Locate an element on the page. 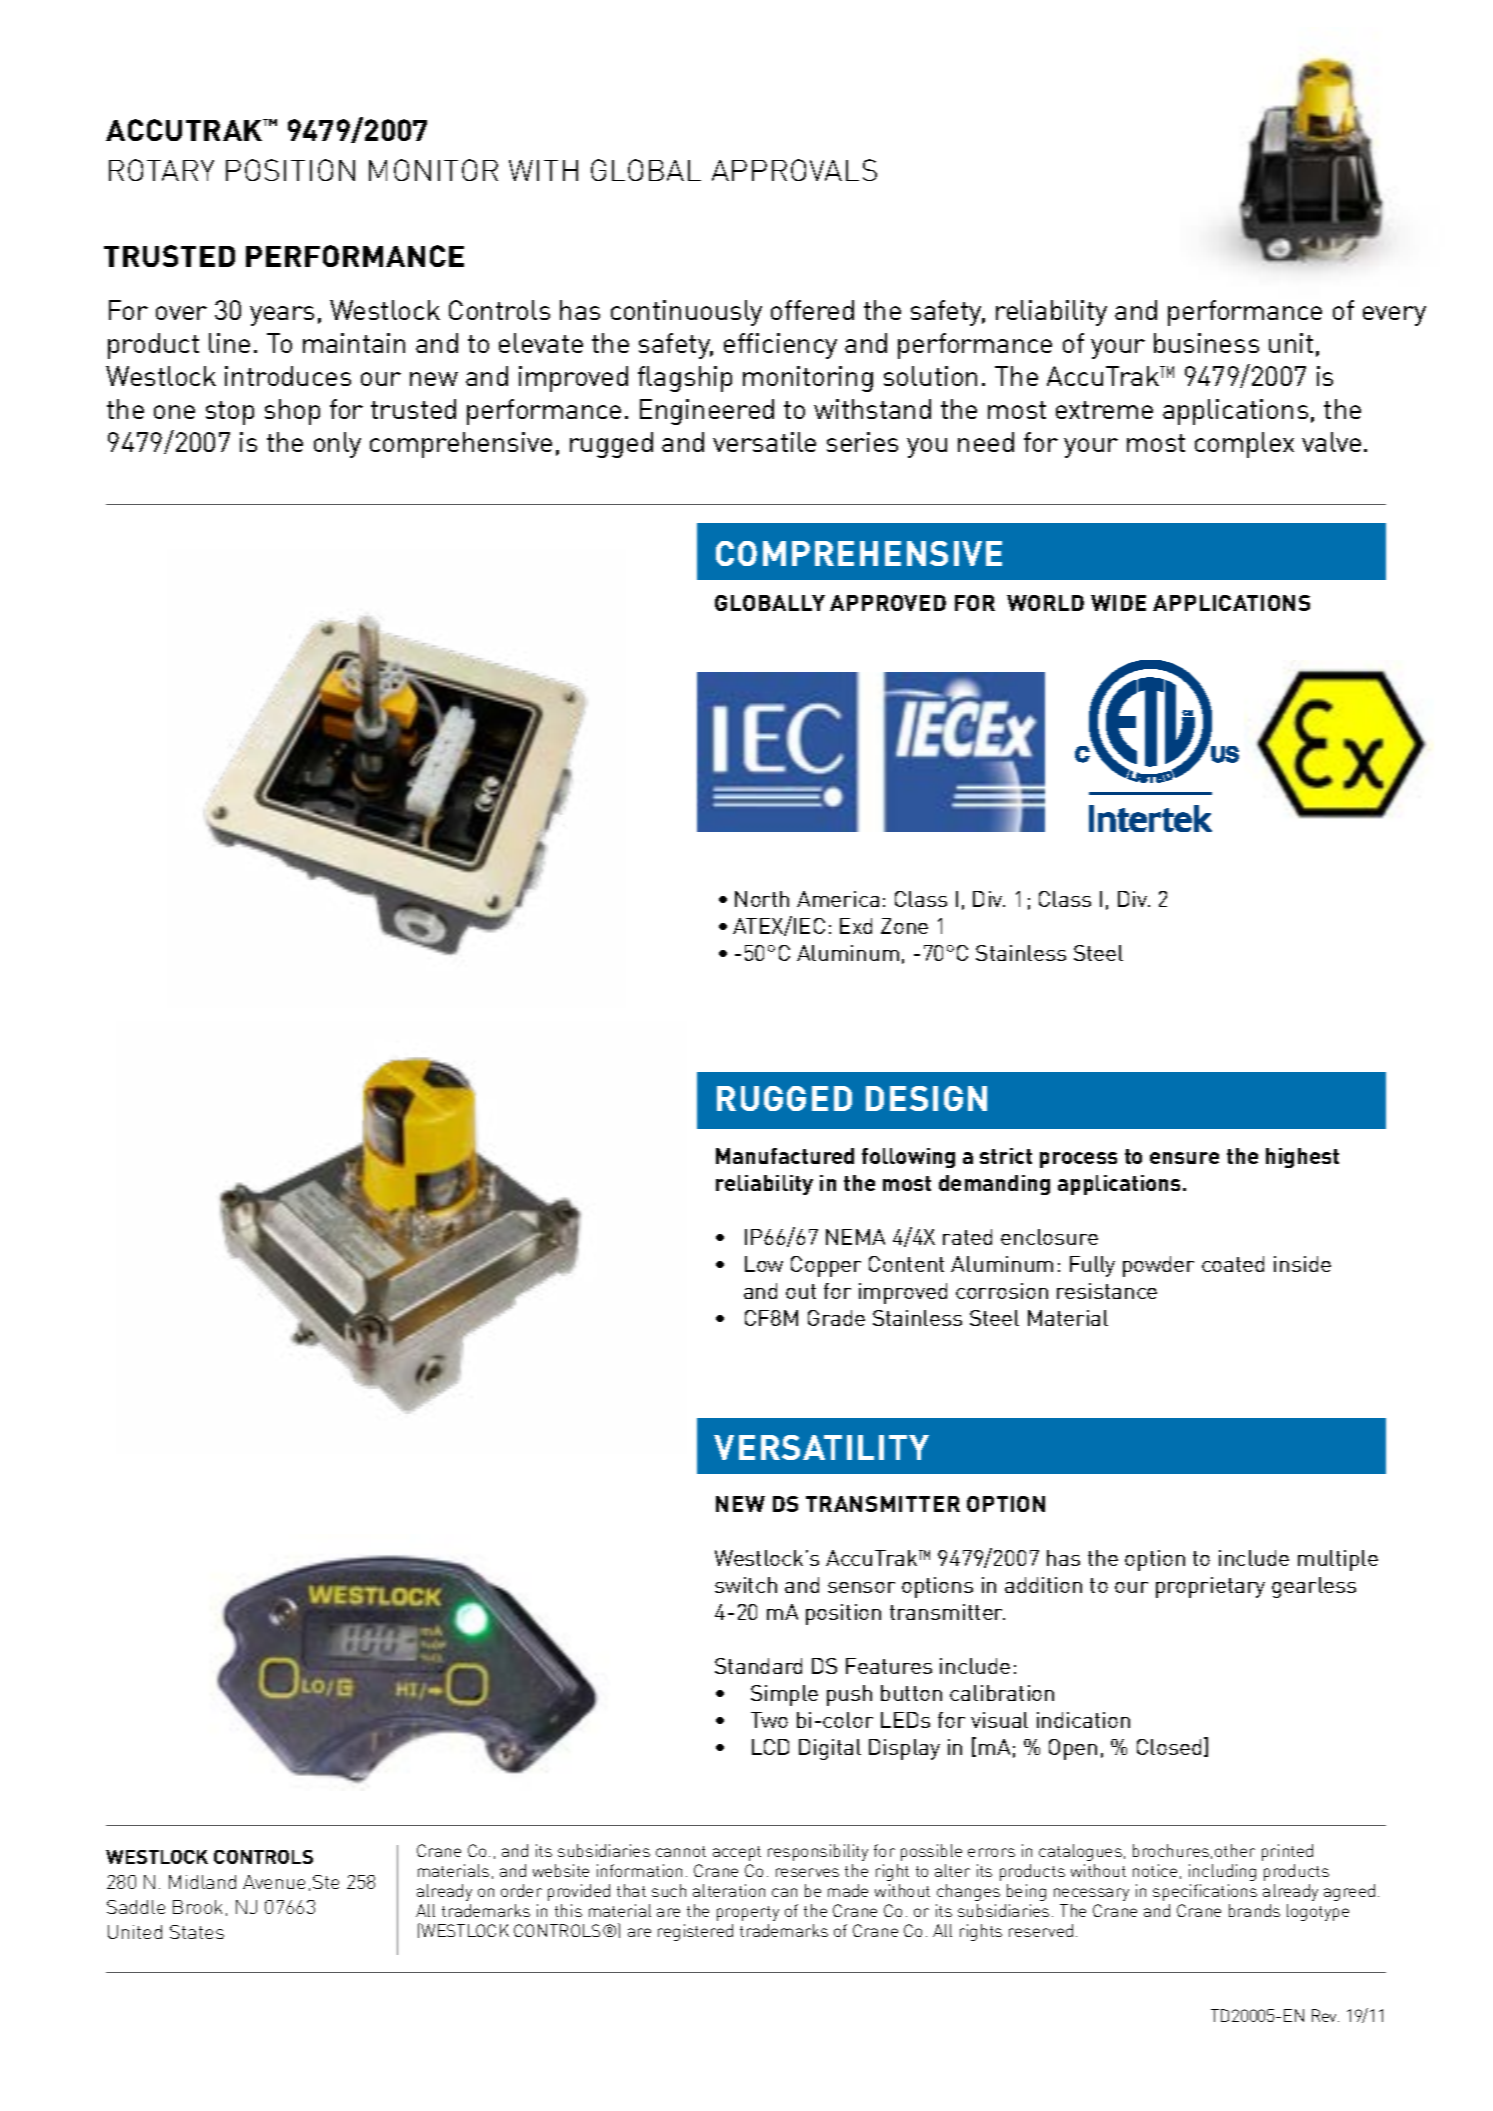 The image size is (1493, 2111). property is located at coordinates (748, 1913).
